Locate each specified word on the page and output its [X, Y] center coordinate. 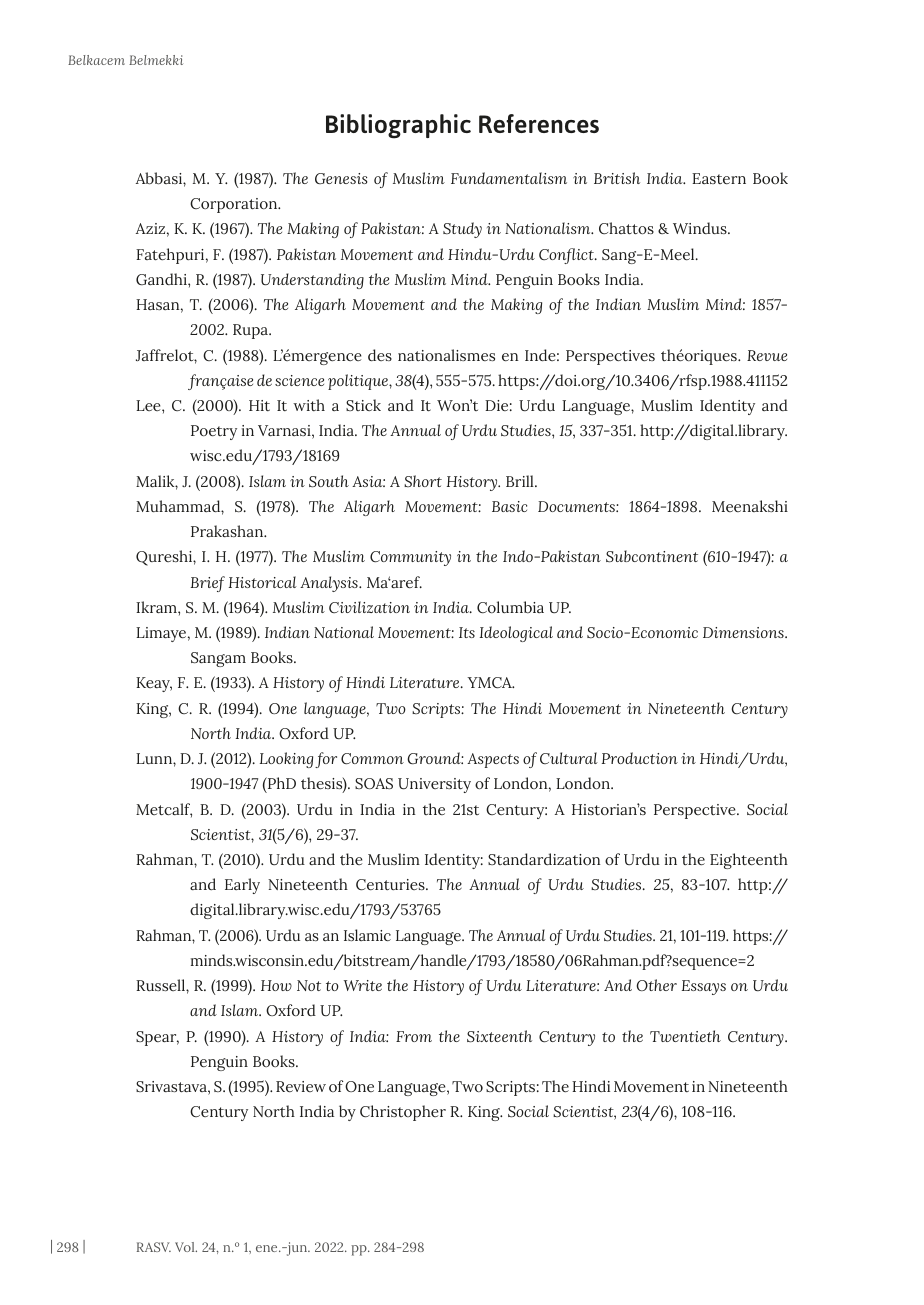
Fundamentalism [509, 178]
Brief [208, 584]
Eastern [719, 178]
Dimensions [744, 632]
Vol [186, 1247]
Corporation [235, 205]
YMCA [490, 682]
